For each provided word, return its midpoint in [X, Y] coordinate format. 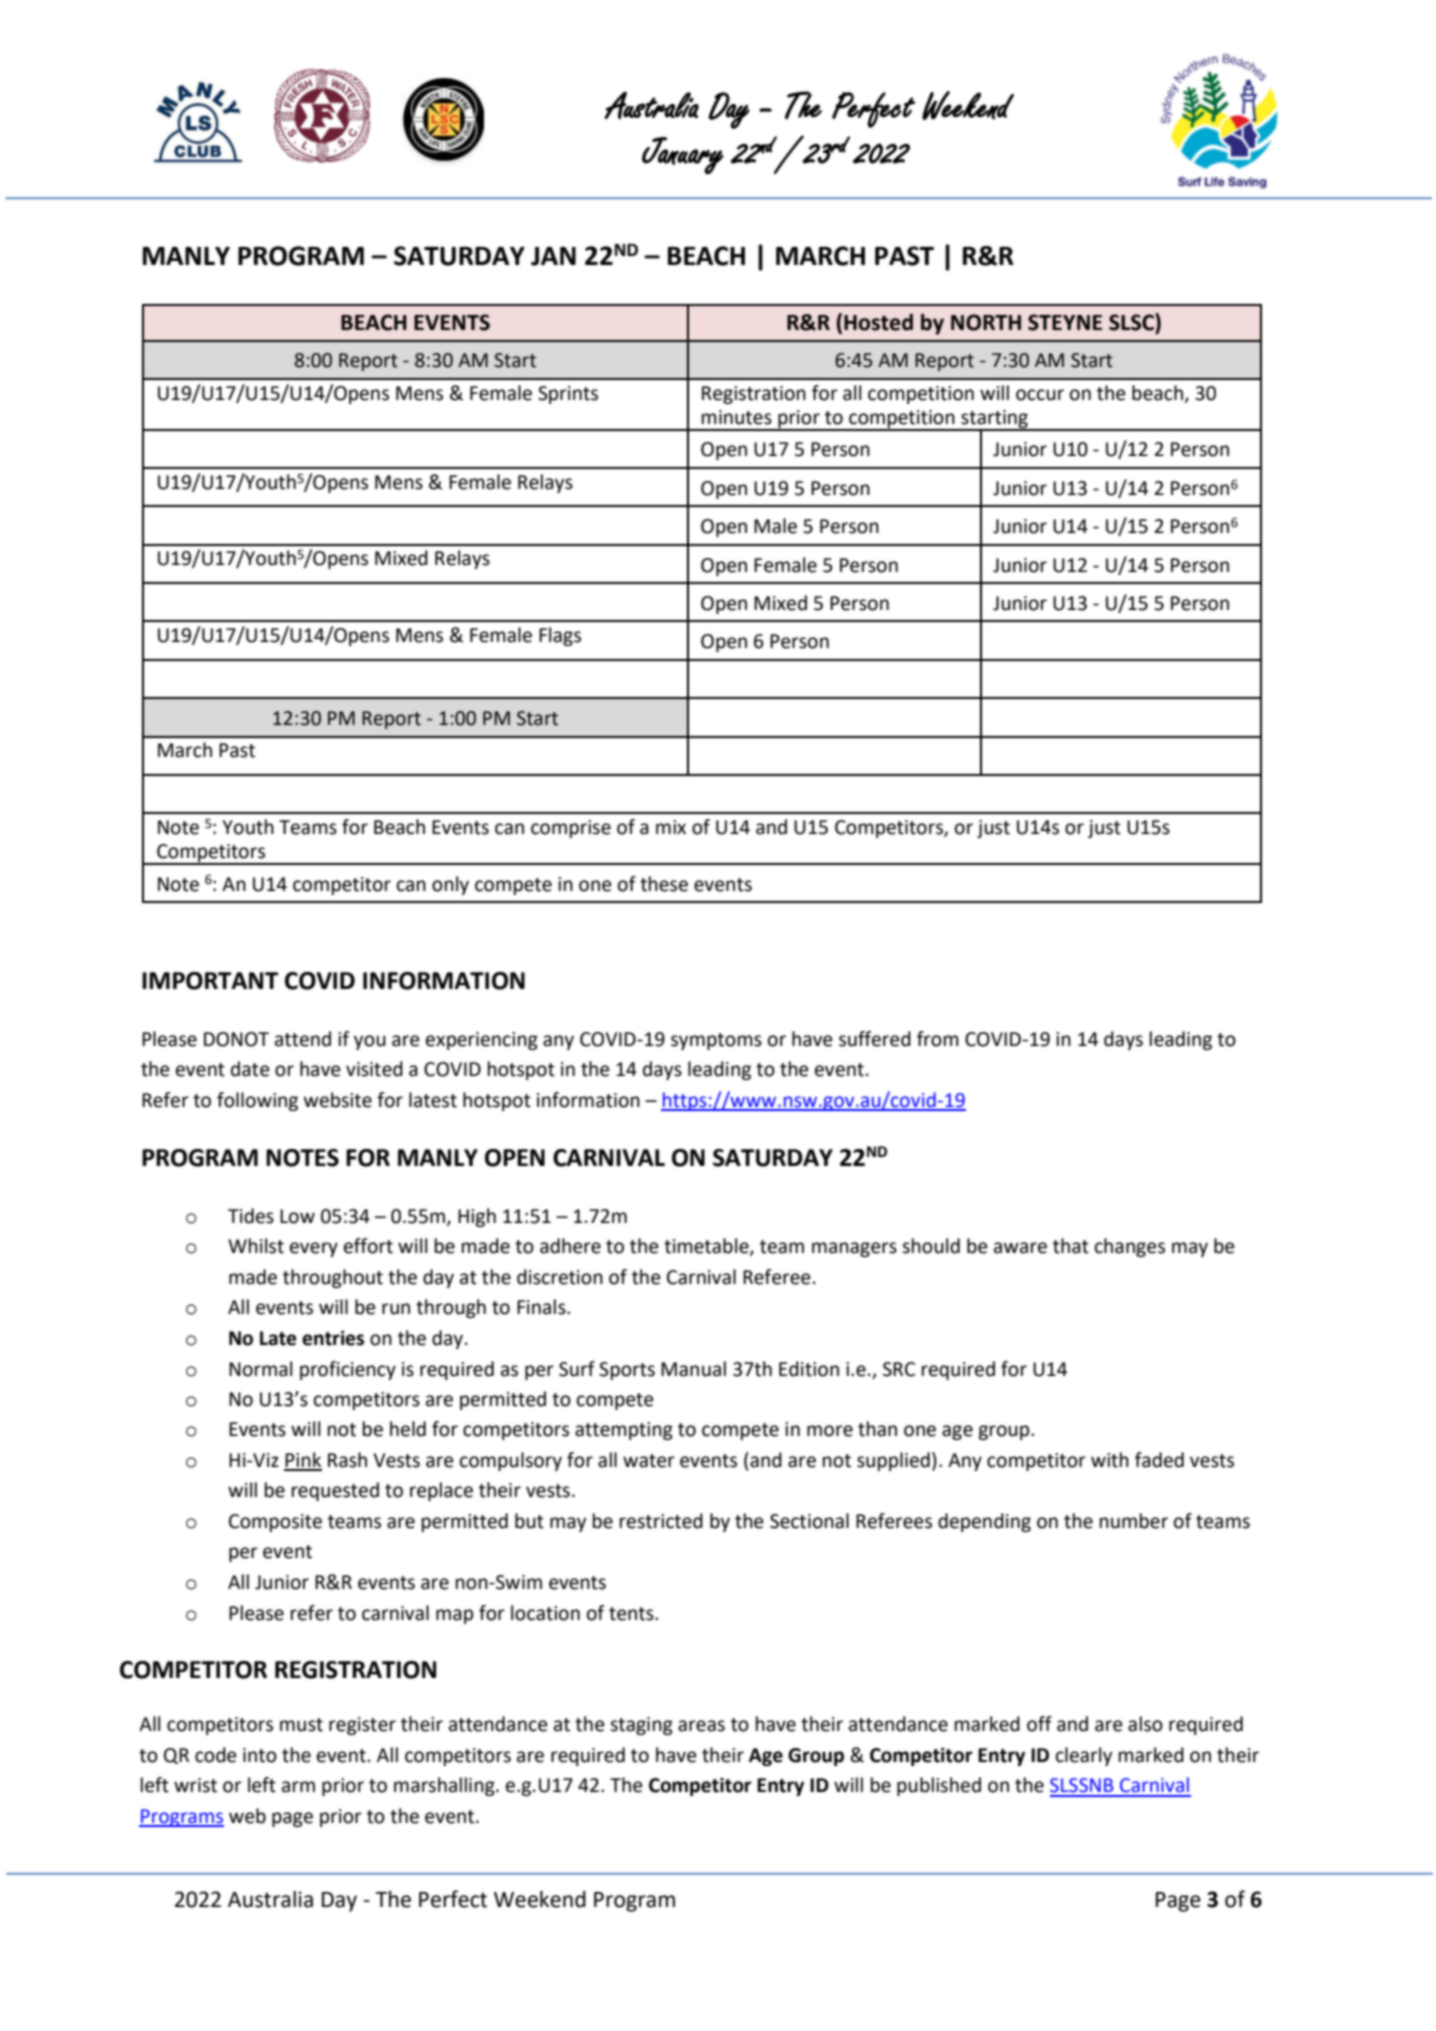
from [938, 1039]
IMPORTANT [210, 981]
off [1039, 1724]
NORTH [986, 322]
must [301, 1725]
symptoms [716, 1041]
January [683, 155]
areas [701, 1726]
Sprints [568, 395]
